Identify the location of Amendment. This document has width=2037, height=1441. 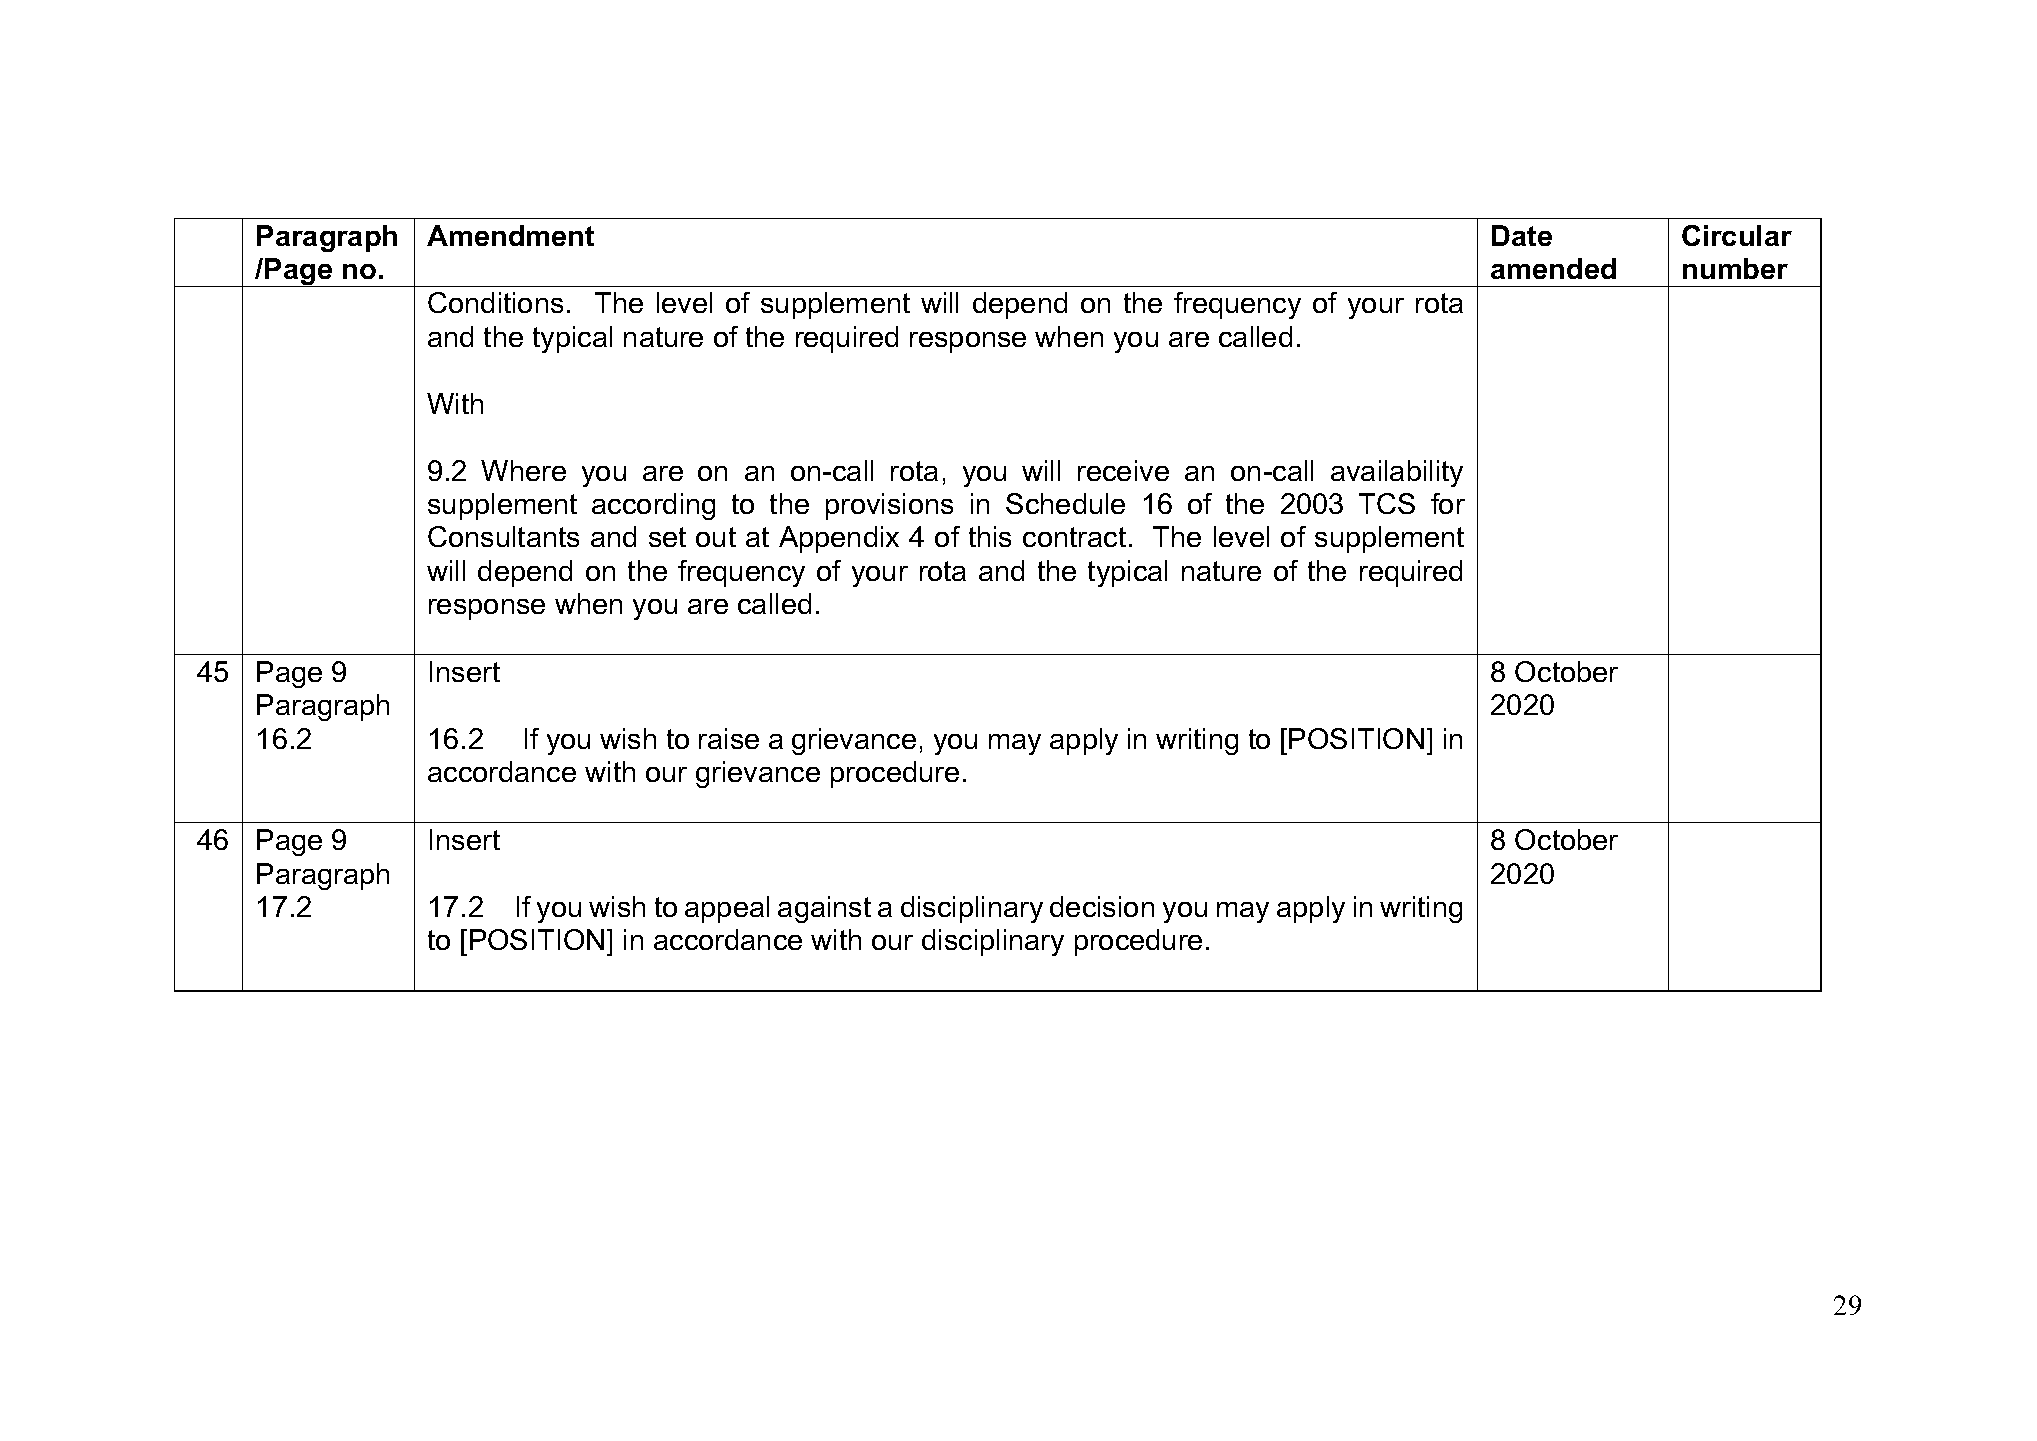
(510, 235).
